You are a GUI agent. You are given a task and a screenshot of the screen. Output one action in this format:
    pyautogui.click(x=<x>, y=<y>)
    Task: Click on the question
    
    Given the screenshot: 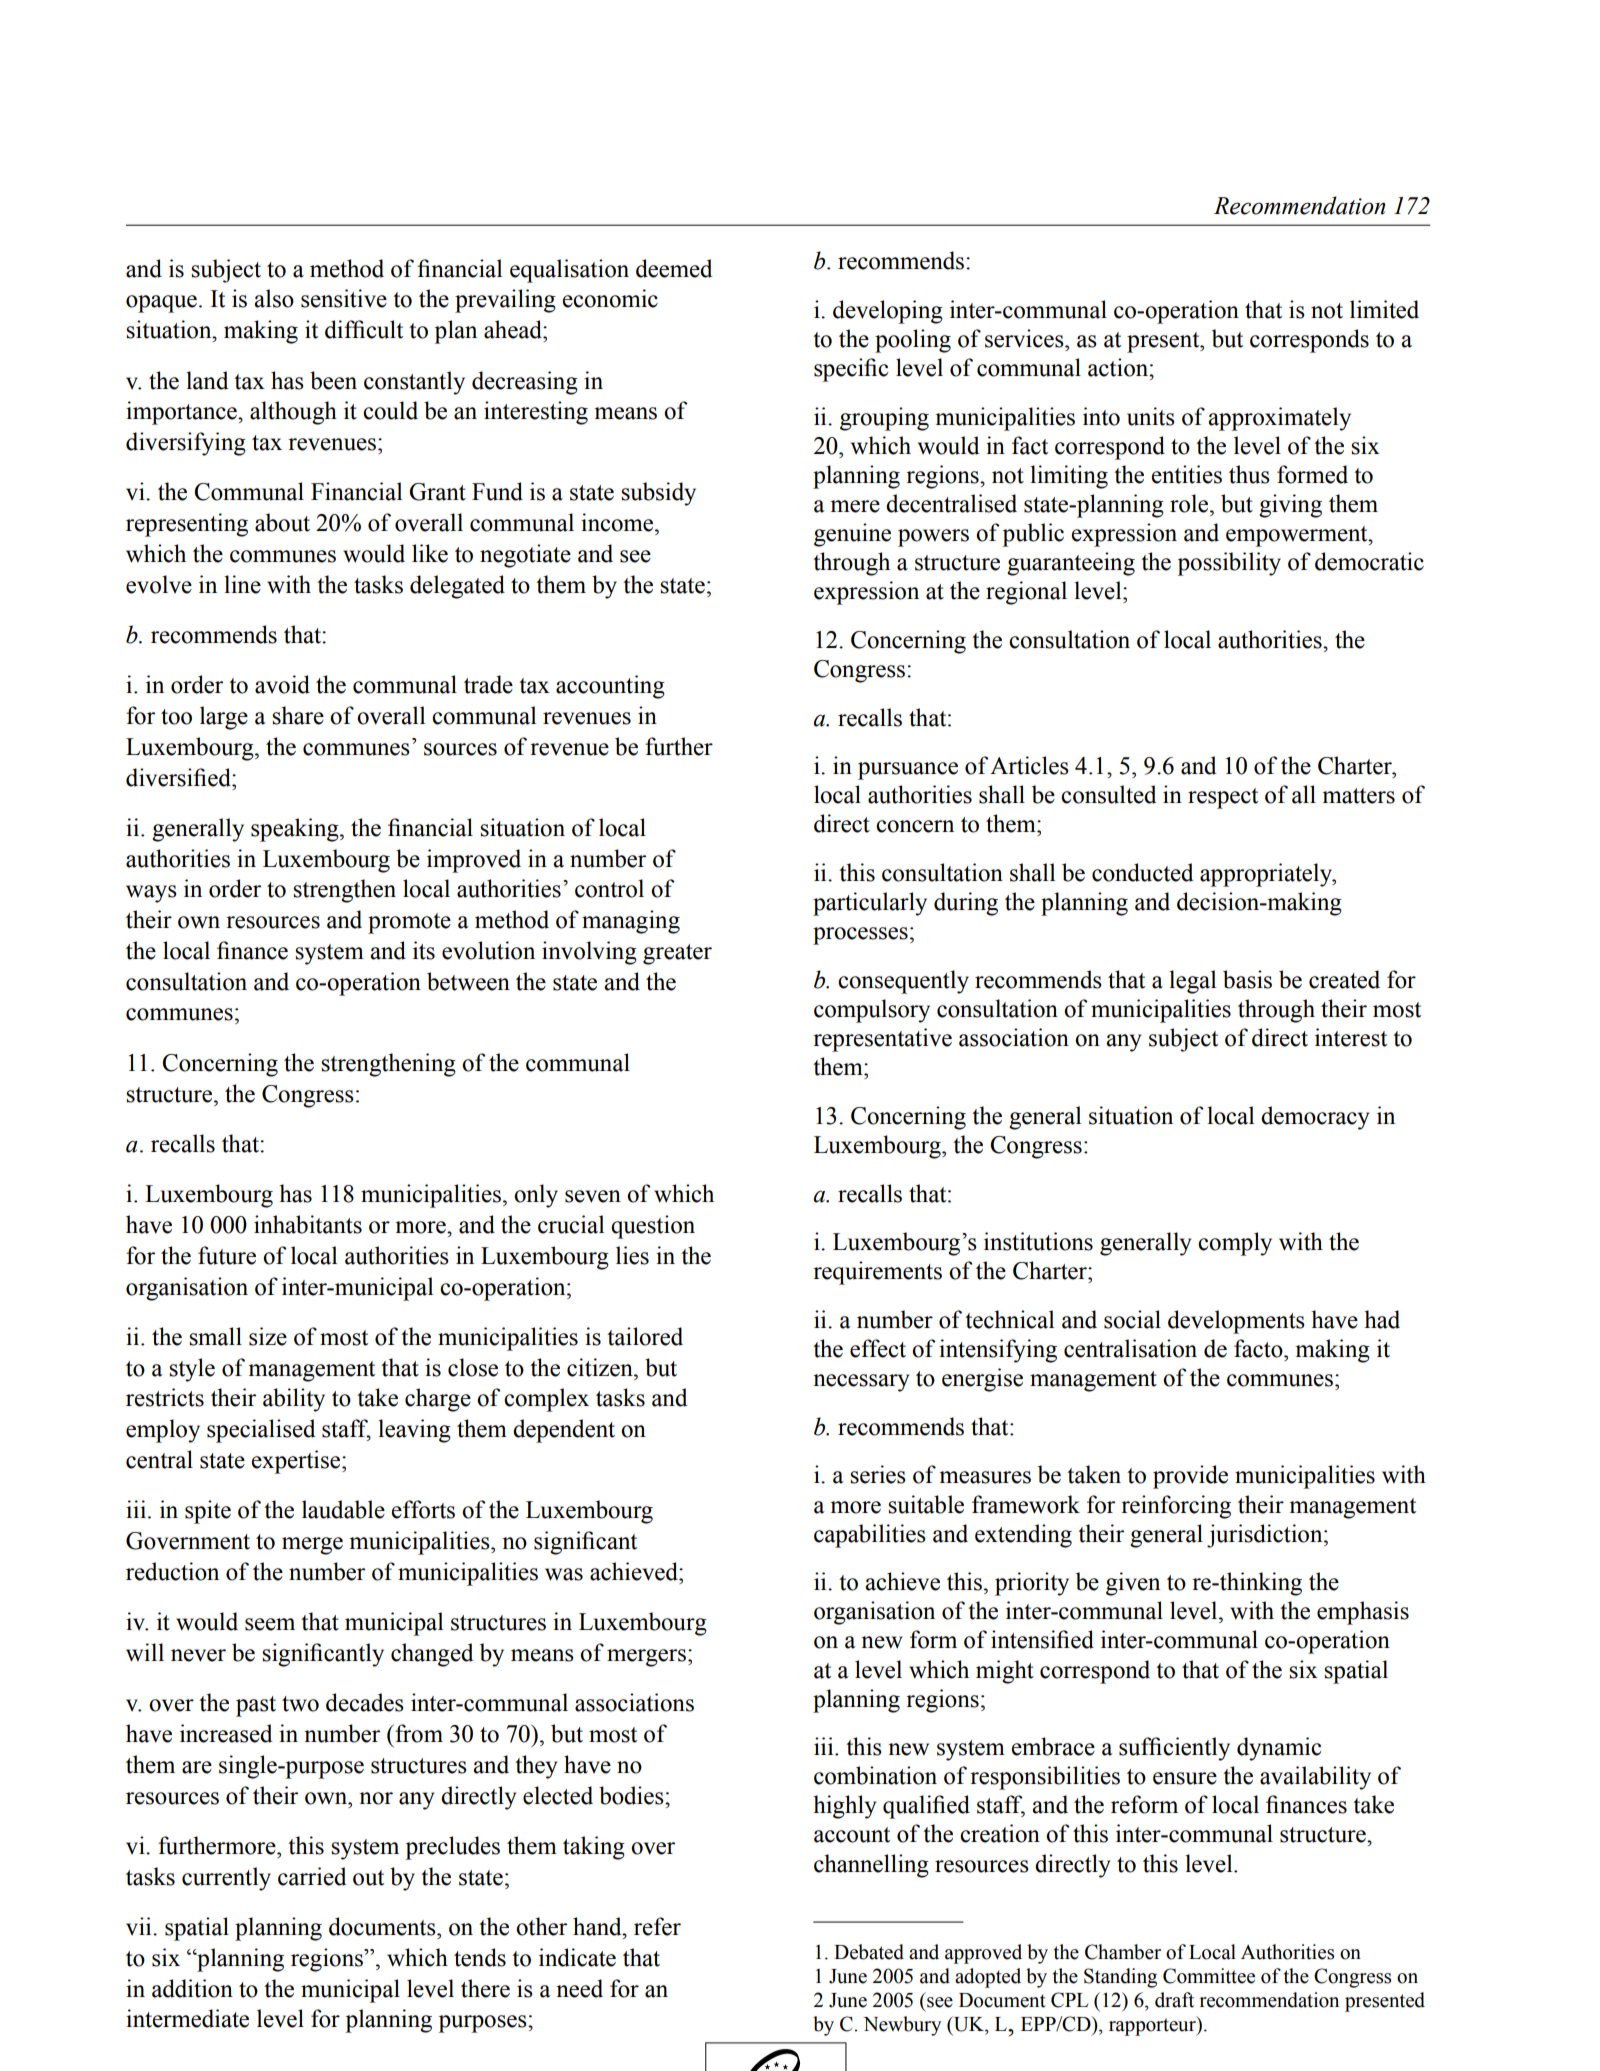 What is the action you would take?
    pyautogui.click(x=653, y=1227)
